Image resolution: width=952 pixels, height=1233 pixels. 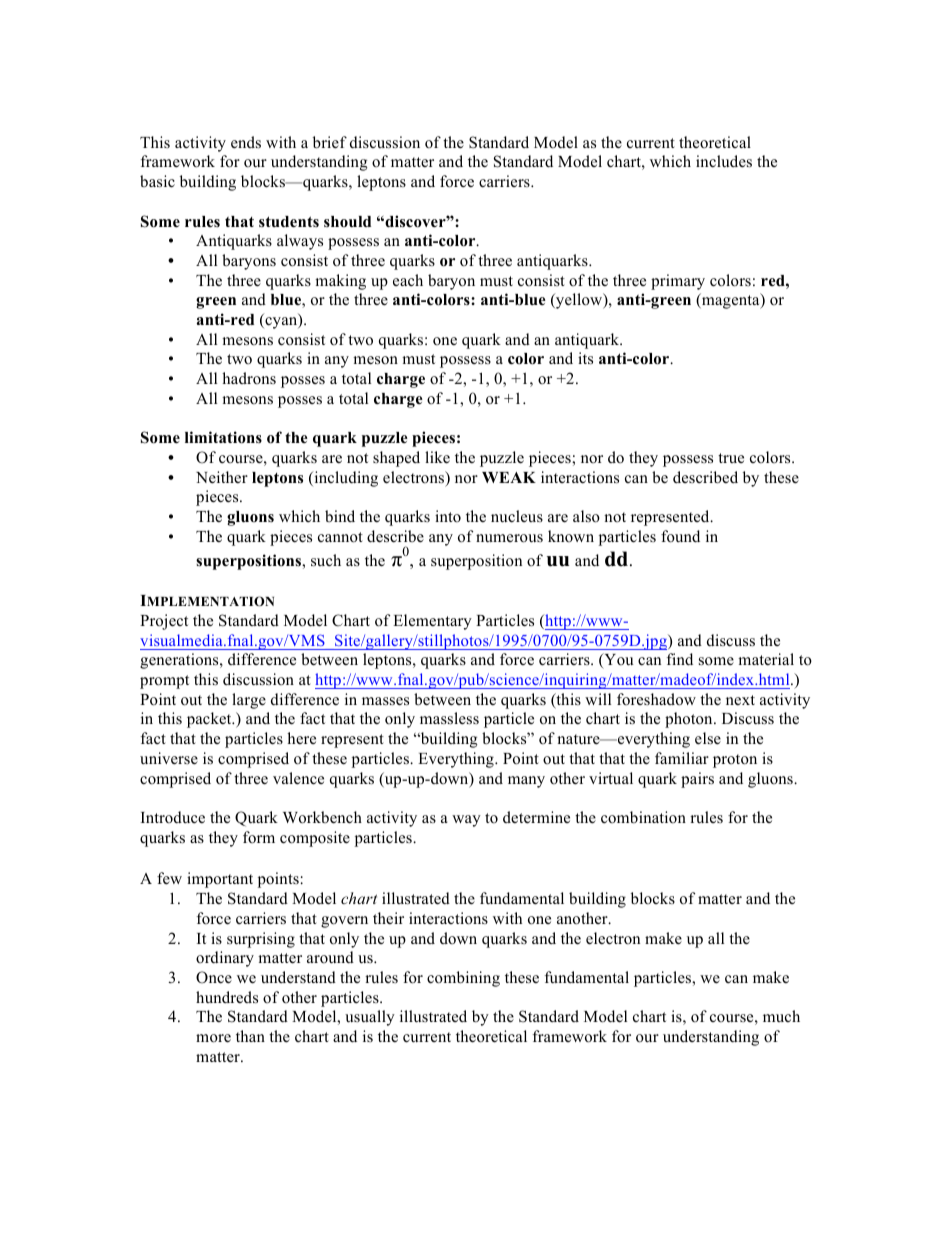 What do you see at coordinates (164, 622) in the document?
I see `Project` at bounding box center [164, 622].
